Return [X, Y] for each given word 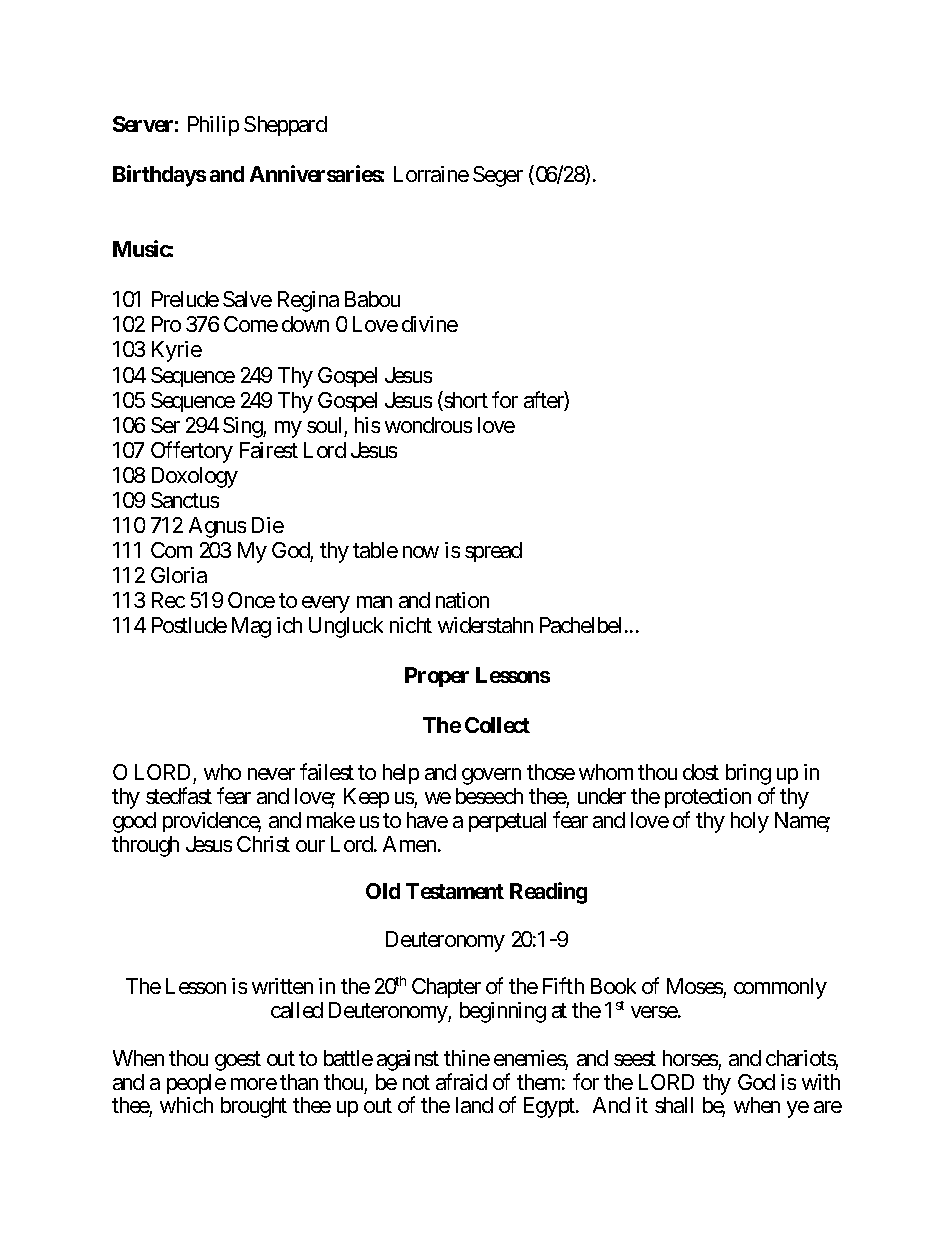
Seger [498, 176]
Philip [213, 126]
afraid [461, 1081]
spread [493, 552]
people [196, 1084]
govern [491, 776]
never [271, 774]
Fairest [269, 450]
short [465, 401]
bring [748, 774]
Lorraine [431, 174]
